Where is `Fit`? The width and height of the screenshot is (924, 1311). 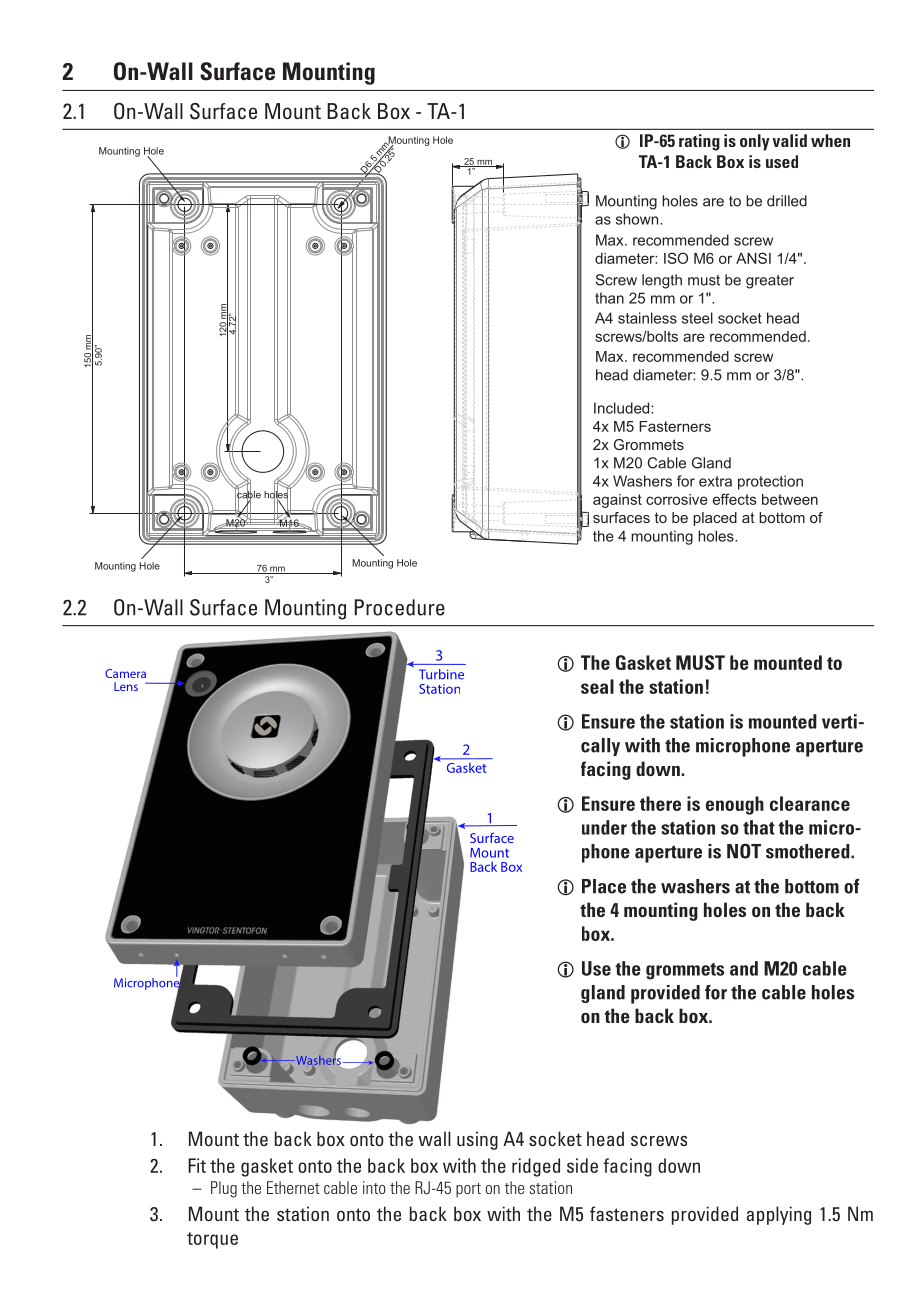
Fit is located at coordinates (197, 1165).
